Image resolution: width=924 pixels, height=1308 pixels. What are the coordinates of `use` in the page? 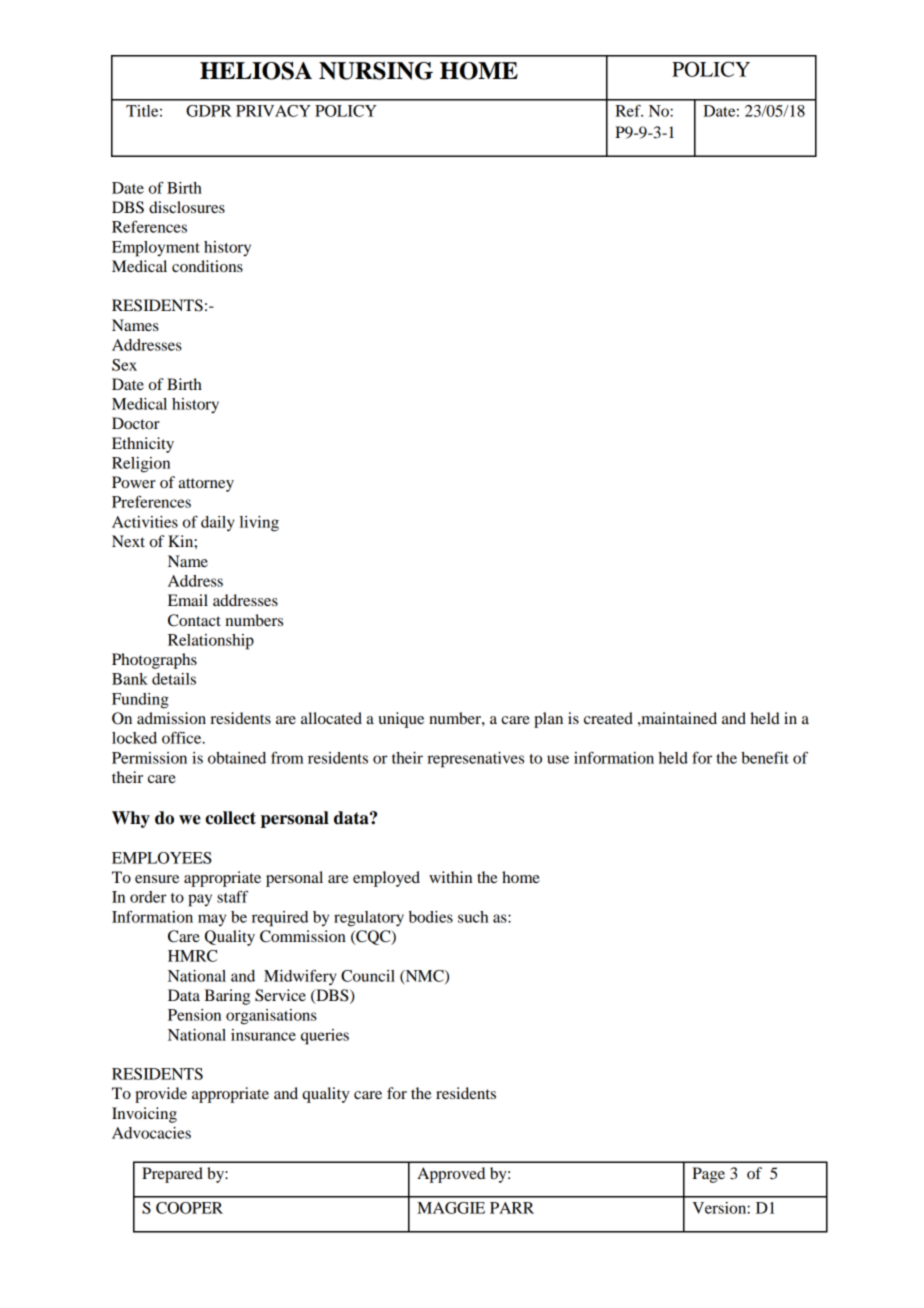 It's located at (558, 759).
